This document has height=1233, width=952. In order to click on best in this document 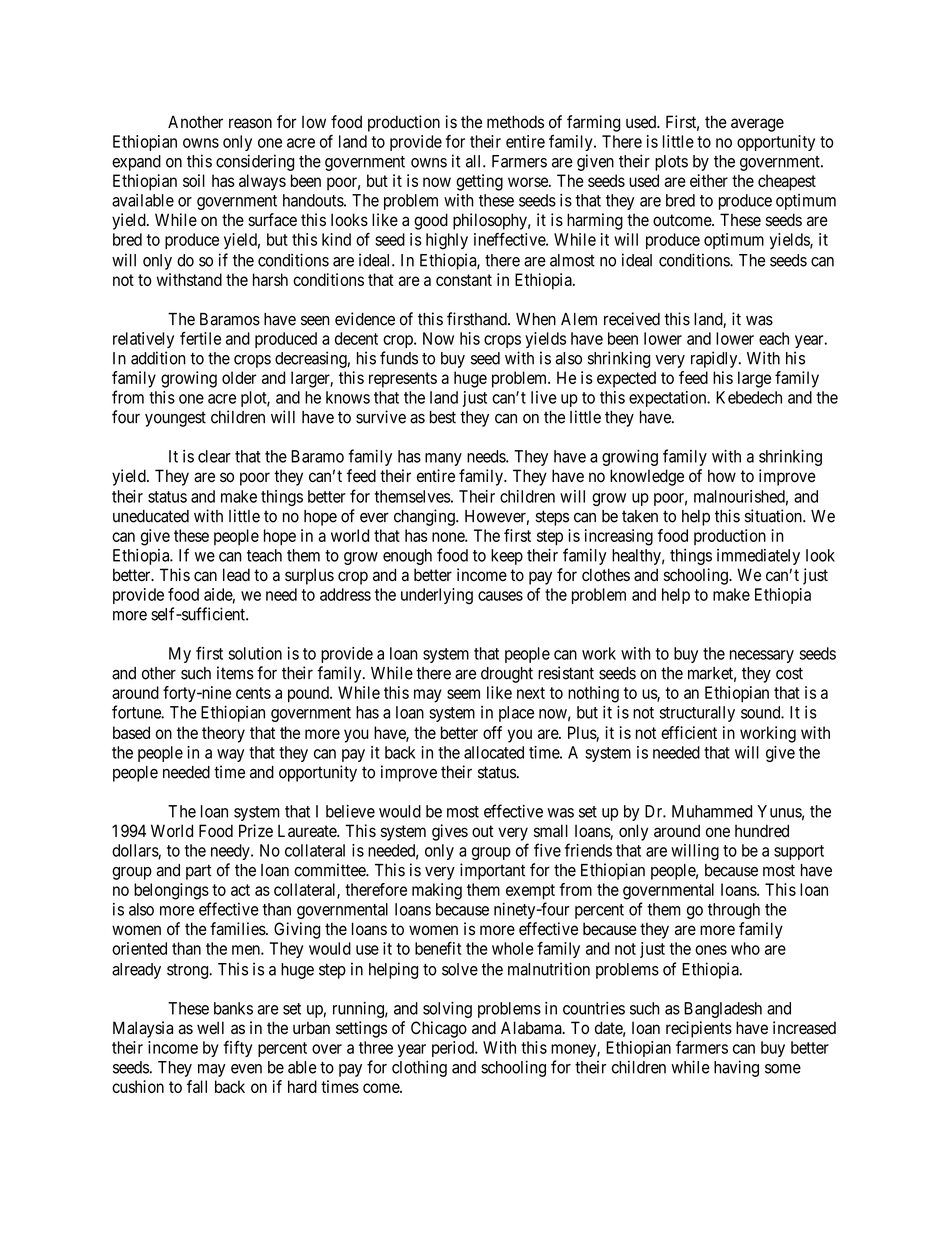, I will do `click(443, 417)`.
